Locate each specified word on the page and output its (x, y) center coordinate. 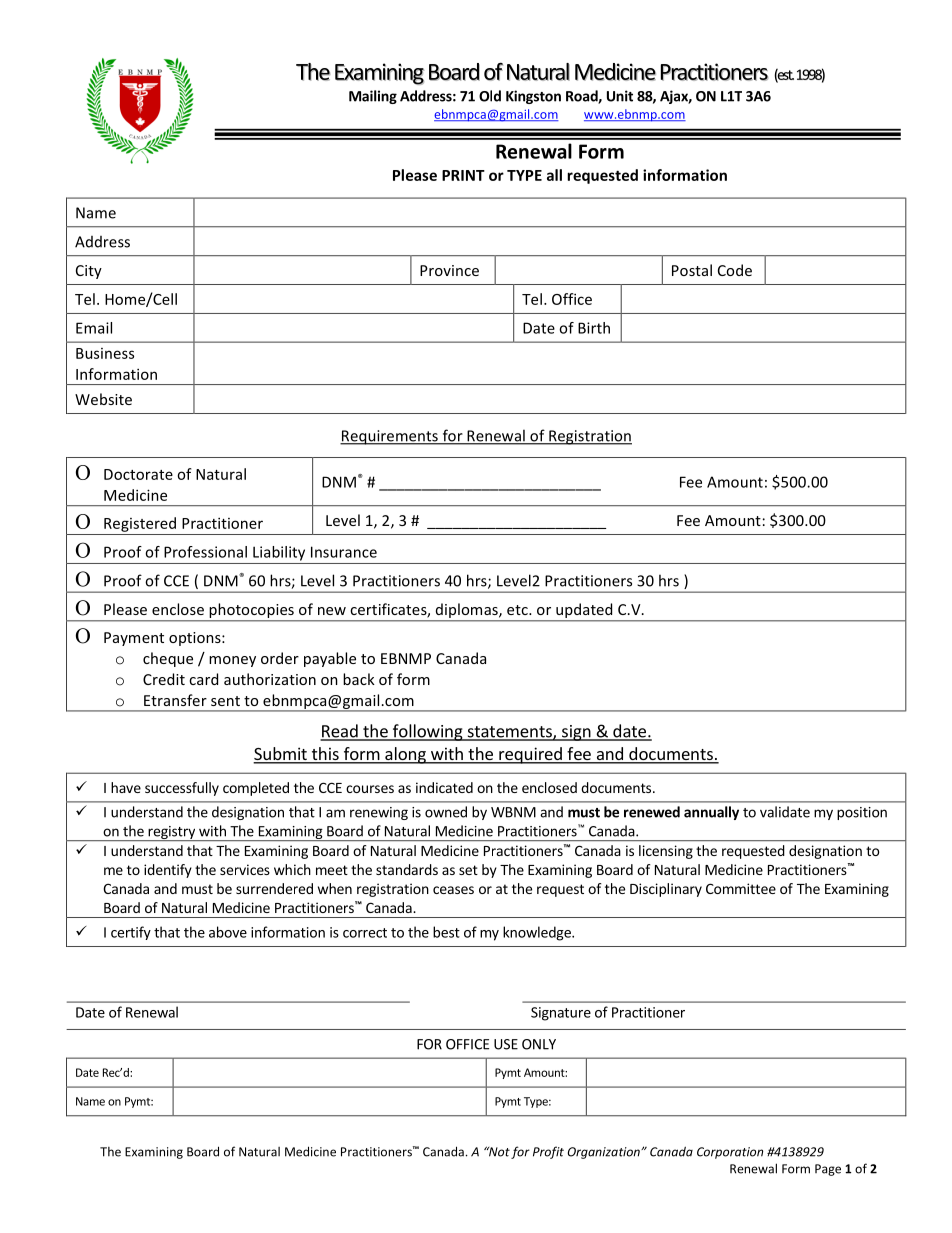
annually (711, 813)
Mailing (373, 97)
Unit (620, 96)
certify (131, 933)
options (196, 639)
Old (490, 96)
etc (518, 610)
